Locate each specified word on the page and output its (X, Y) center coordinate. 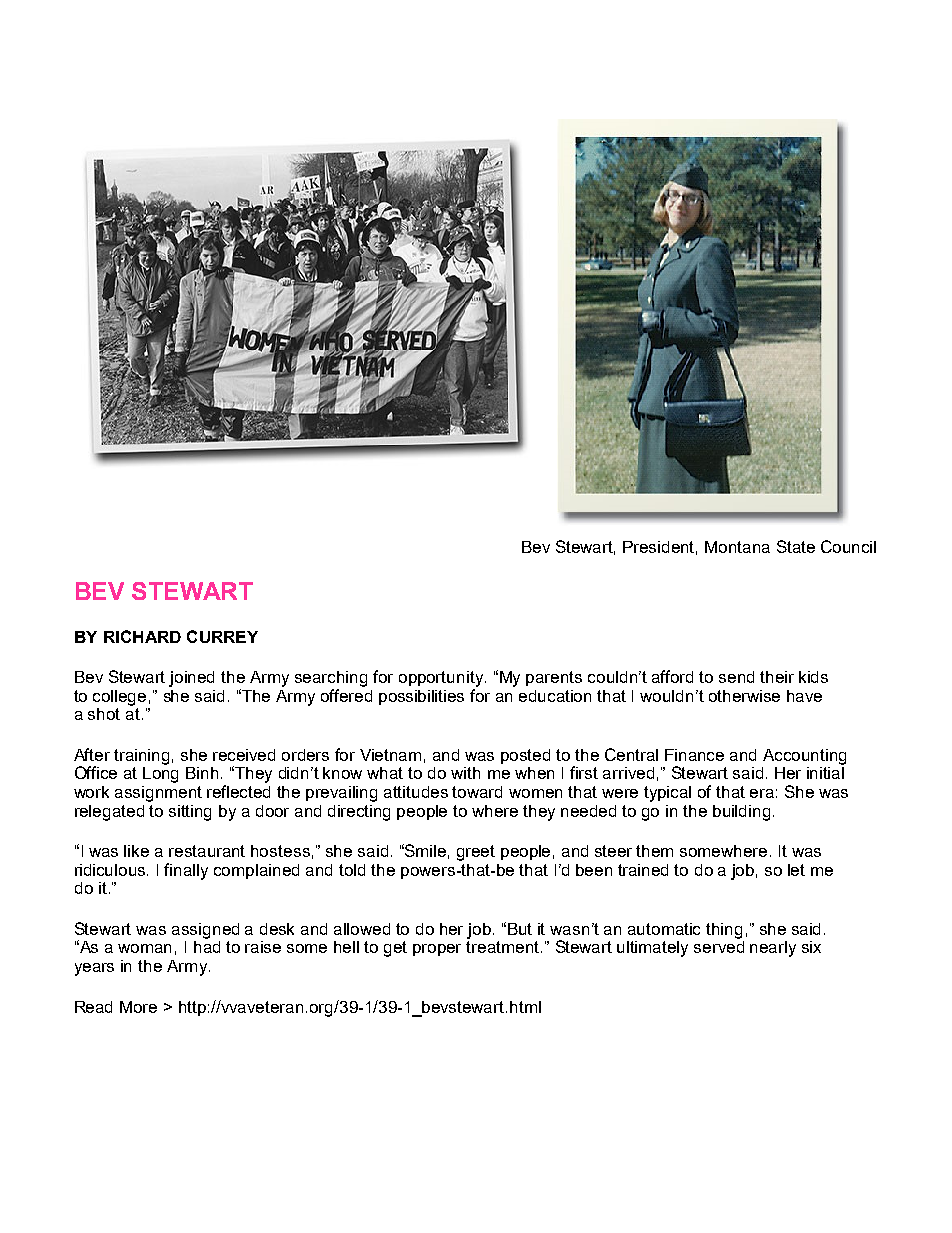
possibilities (421, 697)
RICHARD (142, 636)
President (660, 548)
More (138, 1007)
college (119, 698)
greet (476, 853)
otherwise (744, 696)
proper (437, 950)
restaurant (207, 851)
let (796, 870)
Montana (737, 547)
